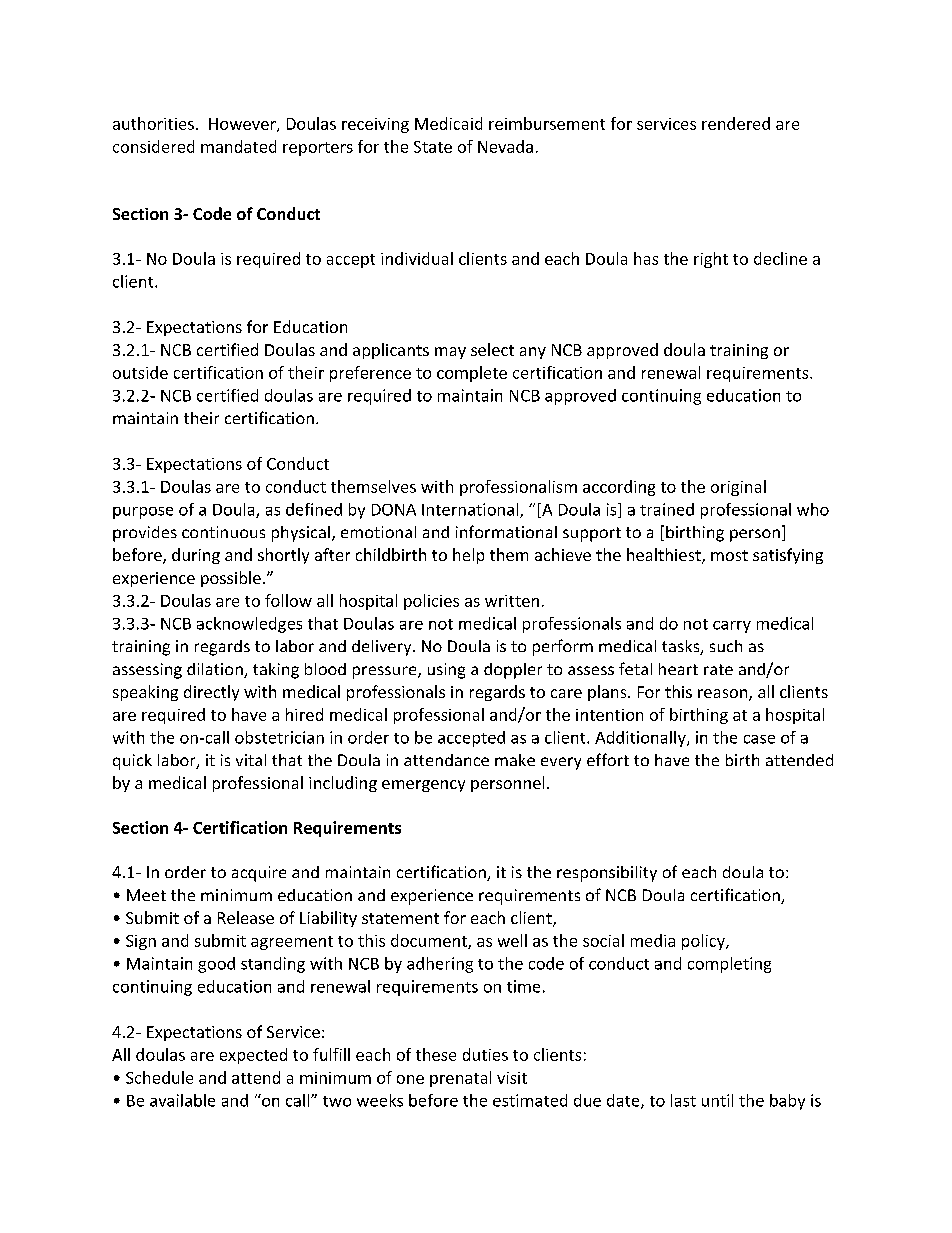 This screenshot has height=1233, width=952. Describe the element at coordinates (253, 1056) in the screenshot. I see `expected` at that location.
